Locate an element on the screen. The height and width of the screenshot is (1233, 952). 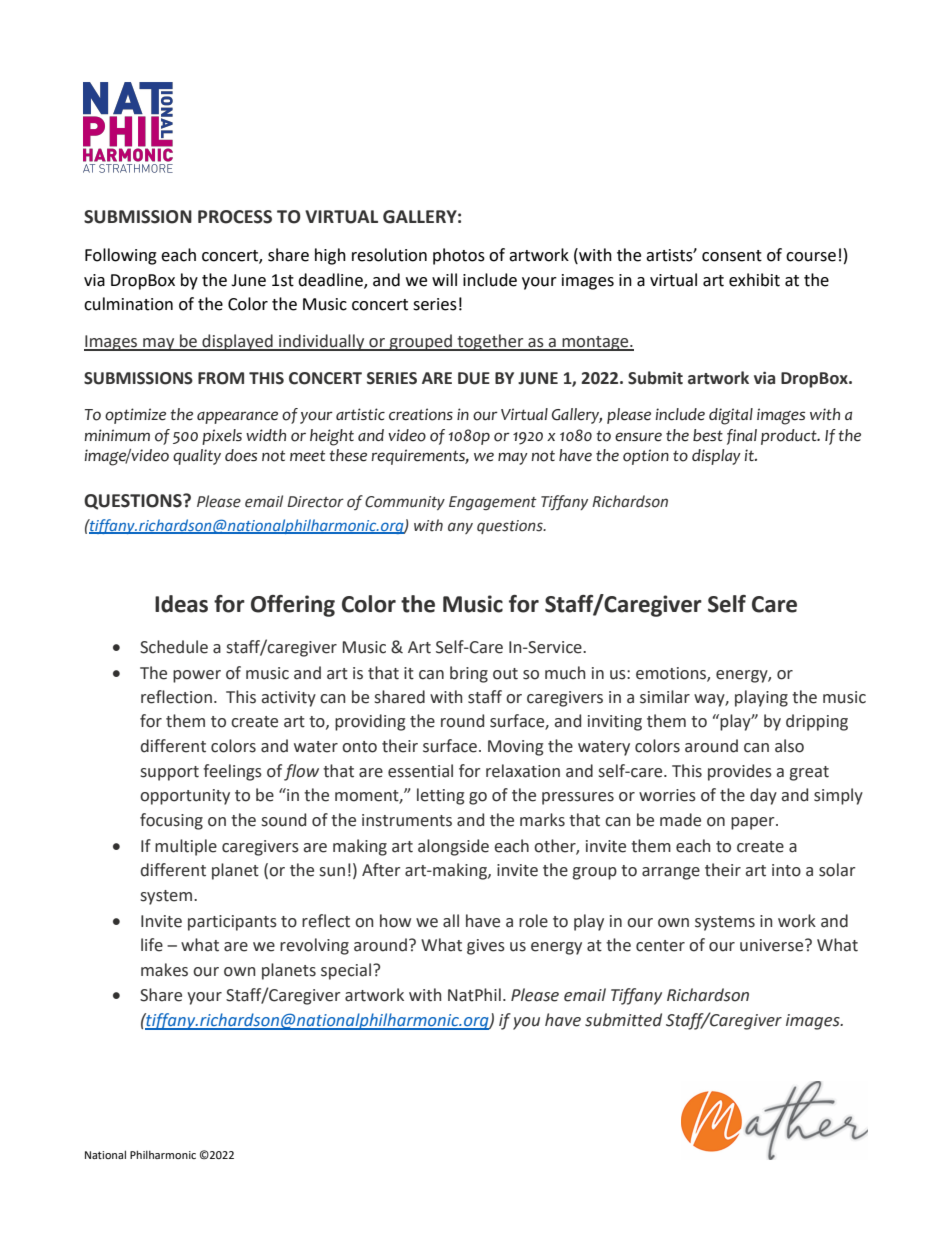
photos is located at coordinates (459, 256).
